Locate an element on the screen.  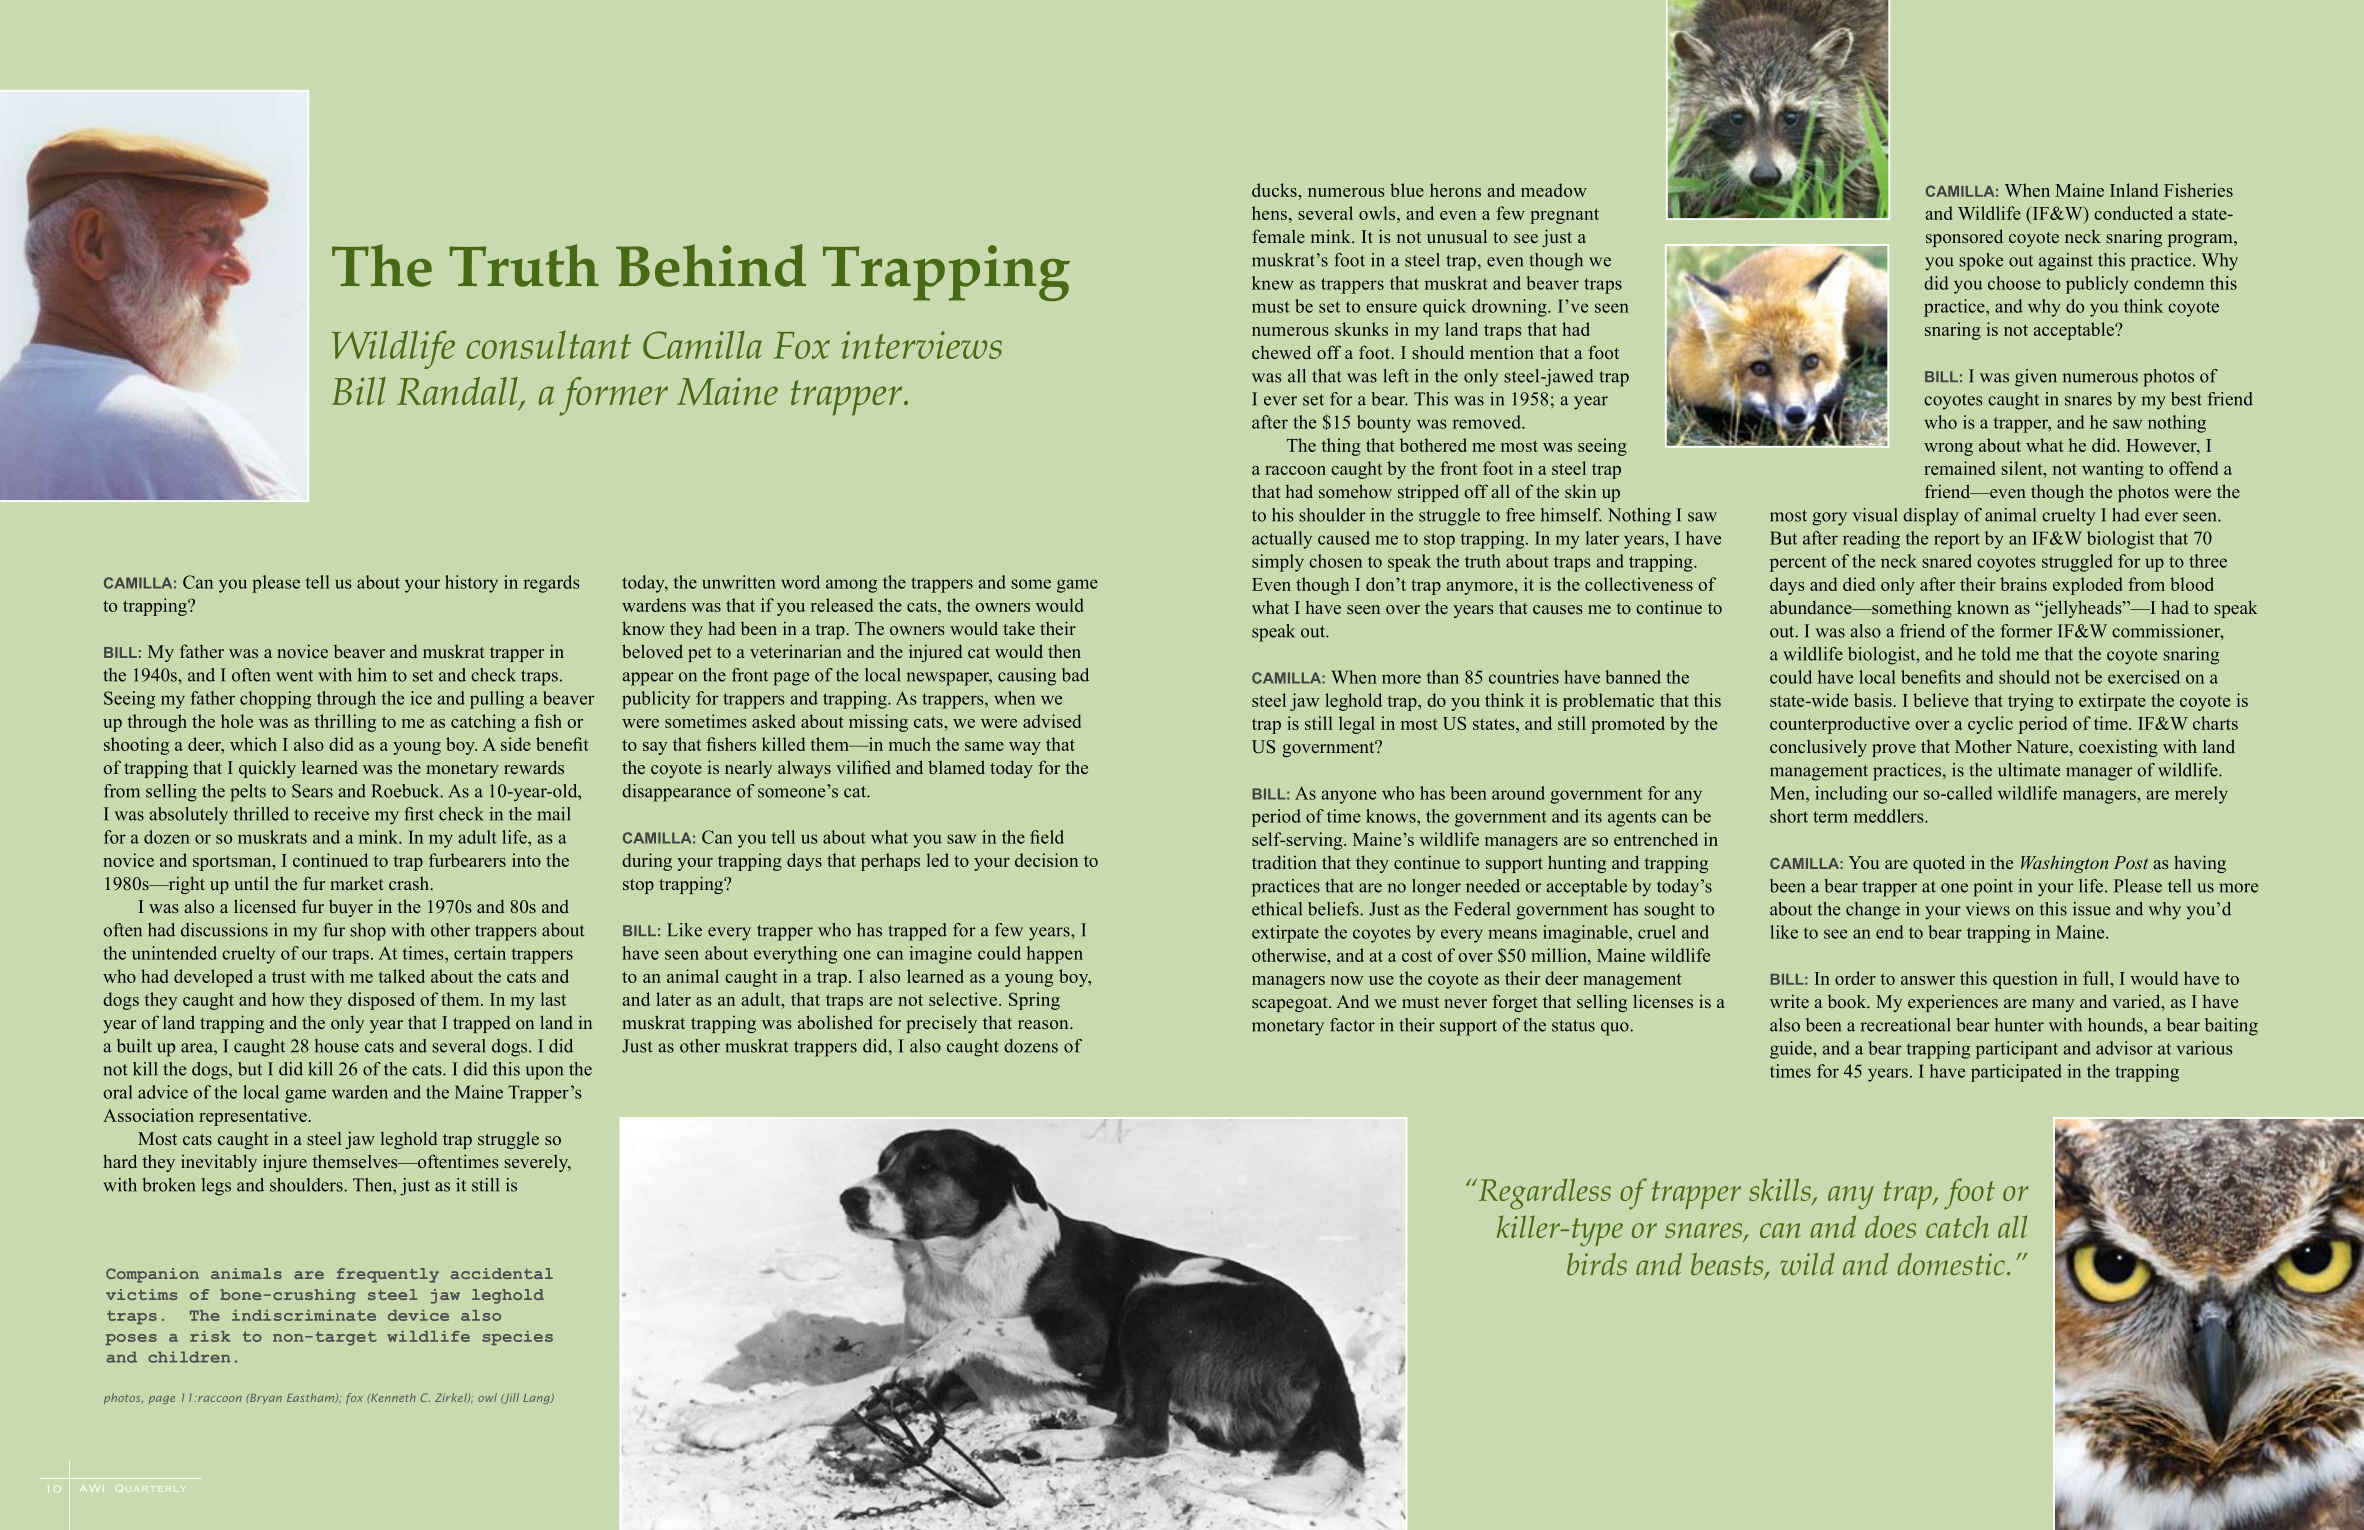
spoke is located at coordinates (1981, 262).
